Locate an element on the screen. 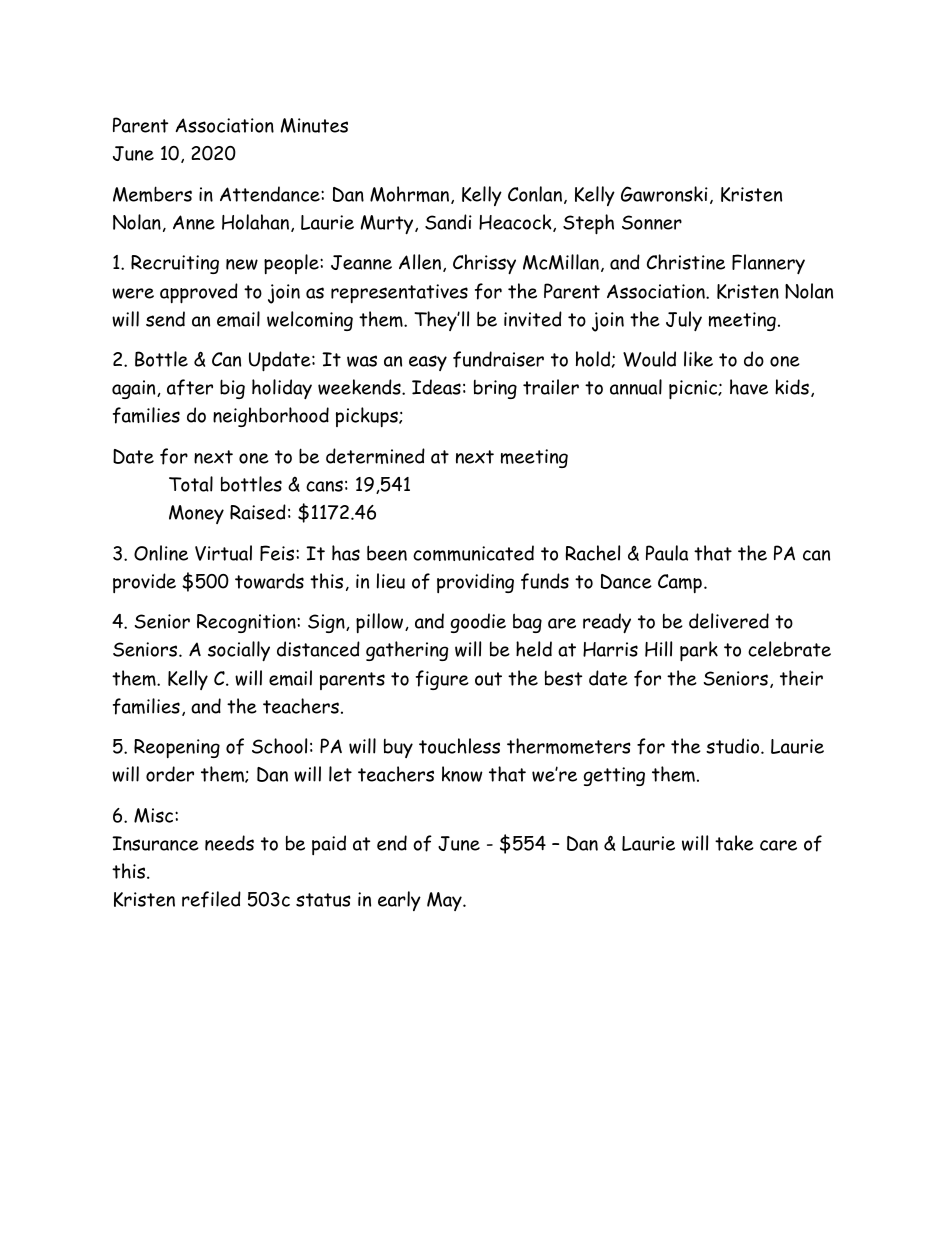 The width and height of the screenshot is (952, 1233). Sandi is located at coordinates (448, 222).
